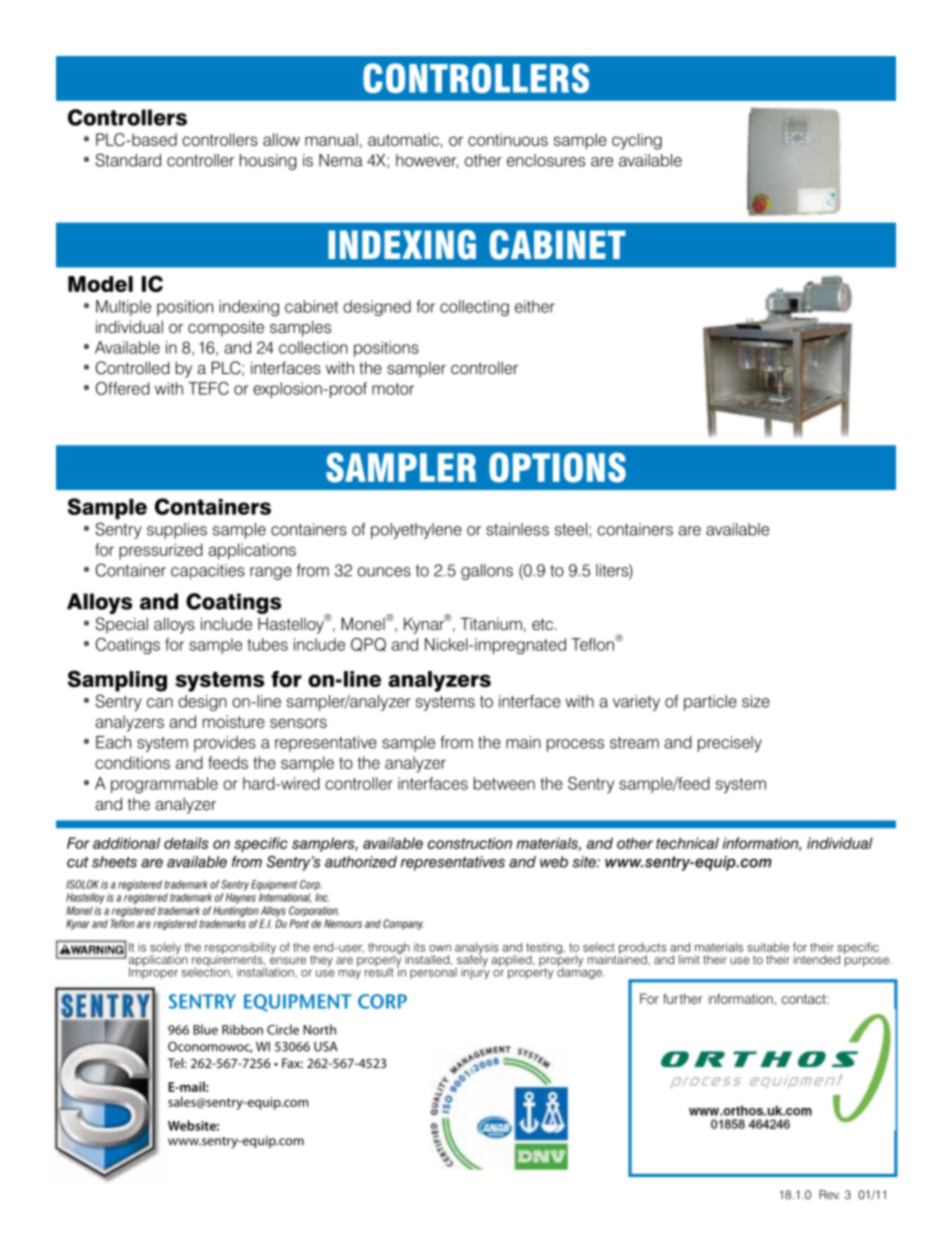 This page has width=952, height=1233. Describe the element at coordinates (393, 389) in the page. I see `motor` at that location.
